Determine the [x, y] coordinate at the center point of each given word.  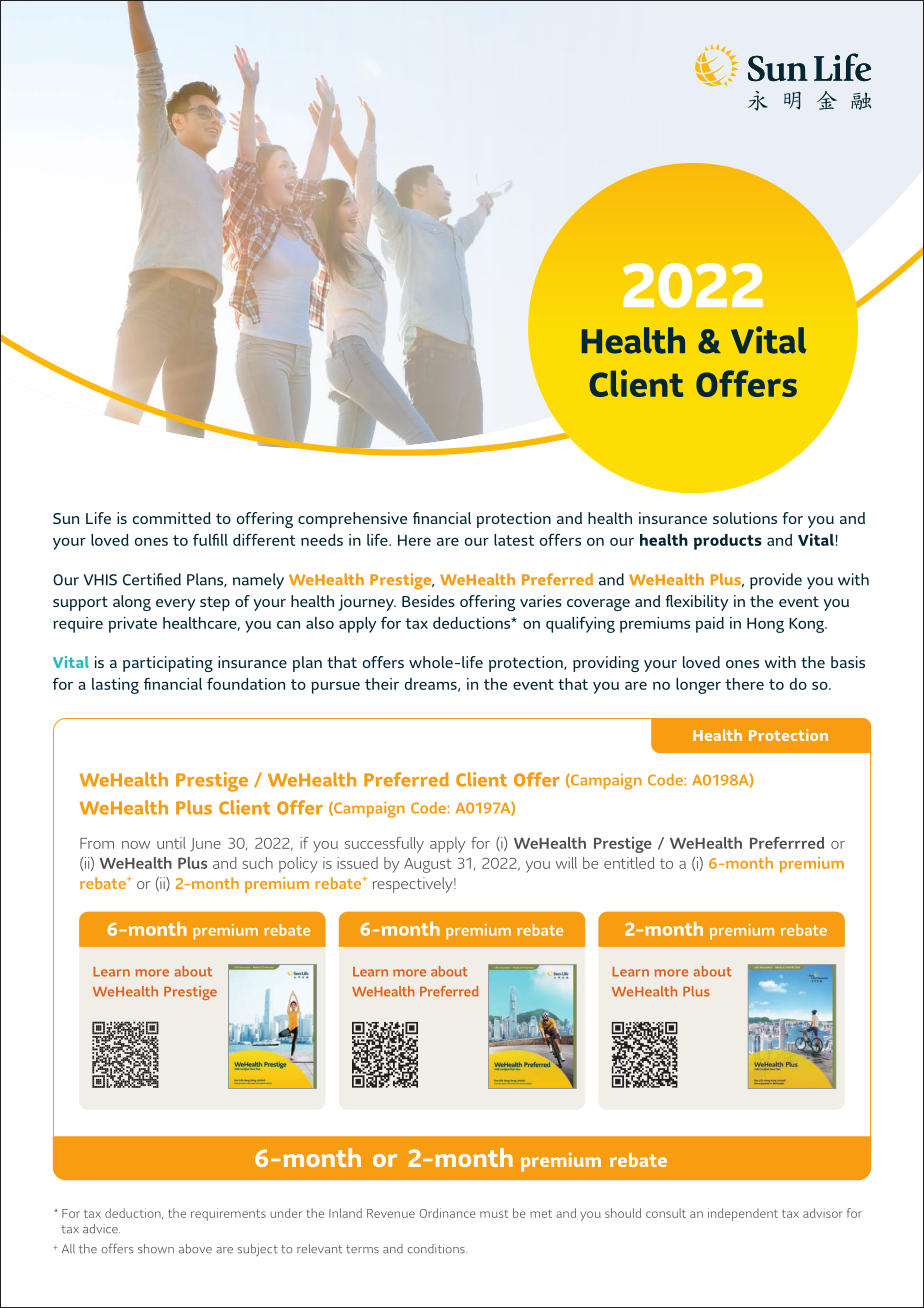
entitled [629, 863]
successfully [384, 845]
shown [156, 1249]
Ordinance [448, 1213]
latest [514, 540]
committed [172, 518]
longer [698, 686]
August [427, 865]
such [257, 863]
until [171, 843]
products [728, 542]
